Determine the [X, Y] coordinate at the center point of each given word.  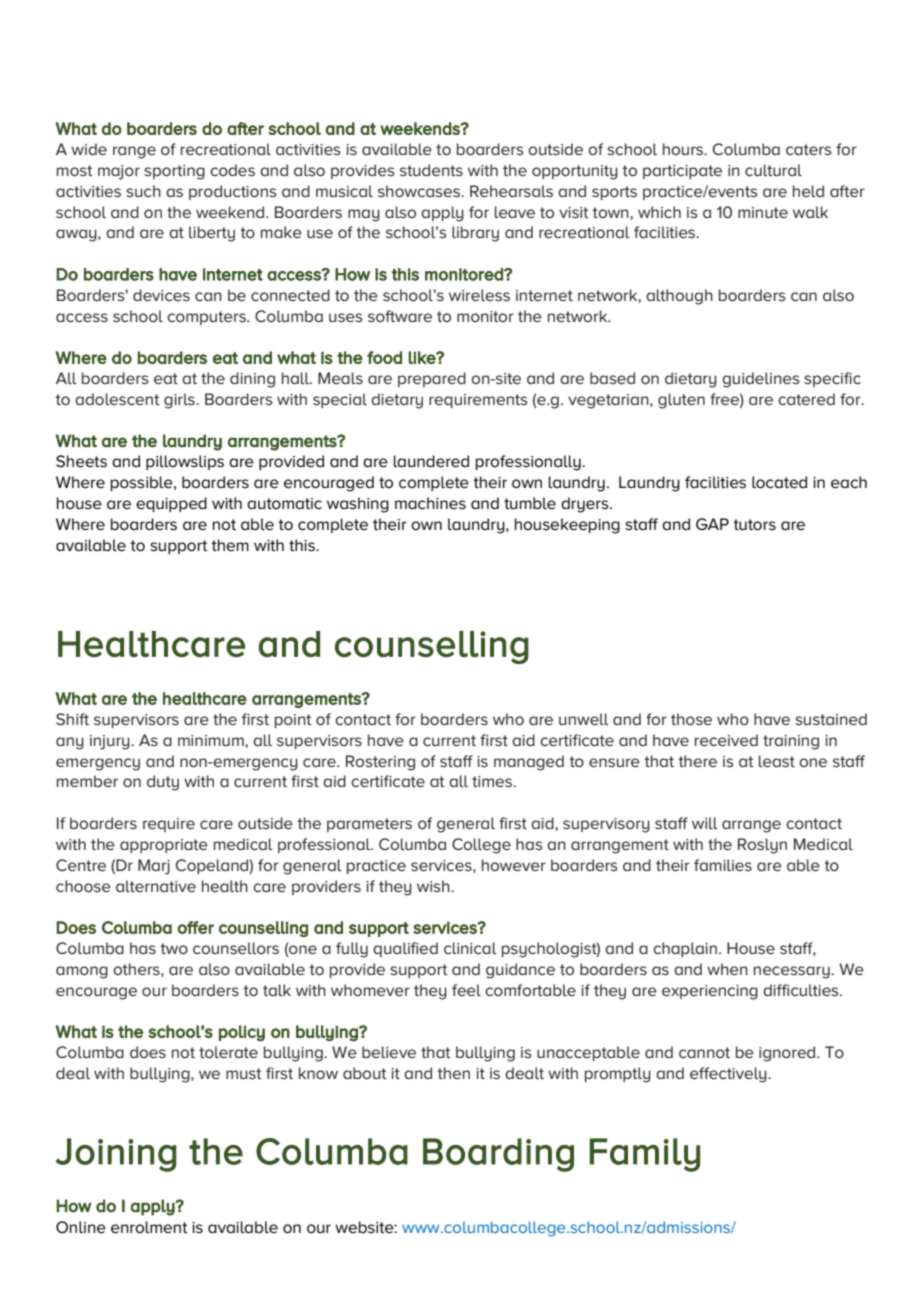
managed [529, 763]
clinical [470, 948]
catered [806, 399]
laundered [431, 461]
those [691, 719]
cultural [773, 170]
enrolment [149, 1227]
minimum [212, 740]
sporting [174, 172]
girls [180, 401]
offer [195, 927]
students [431, 170]
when [727, 969]
